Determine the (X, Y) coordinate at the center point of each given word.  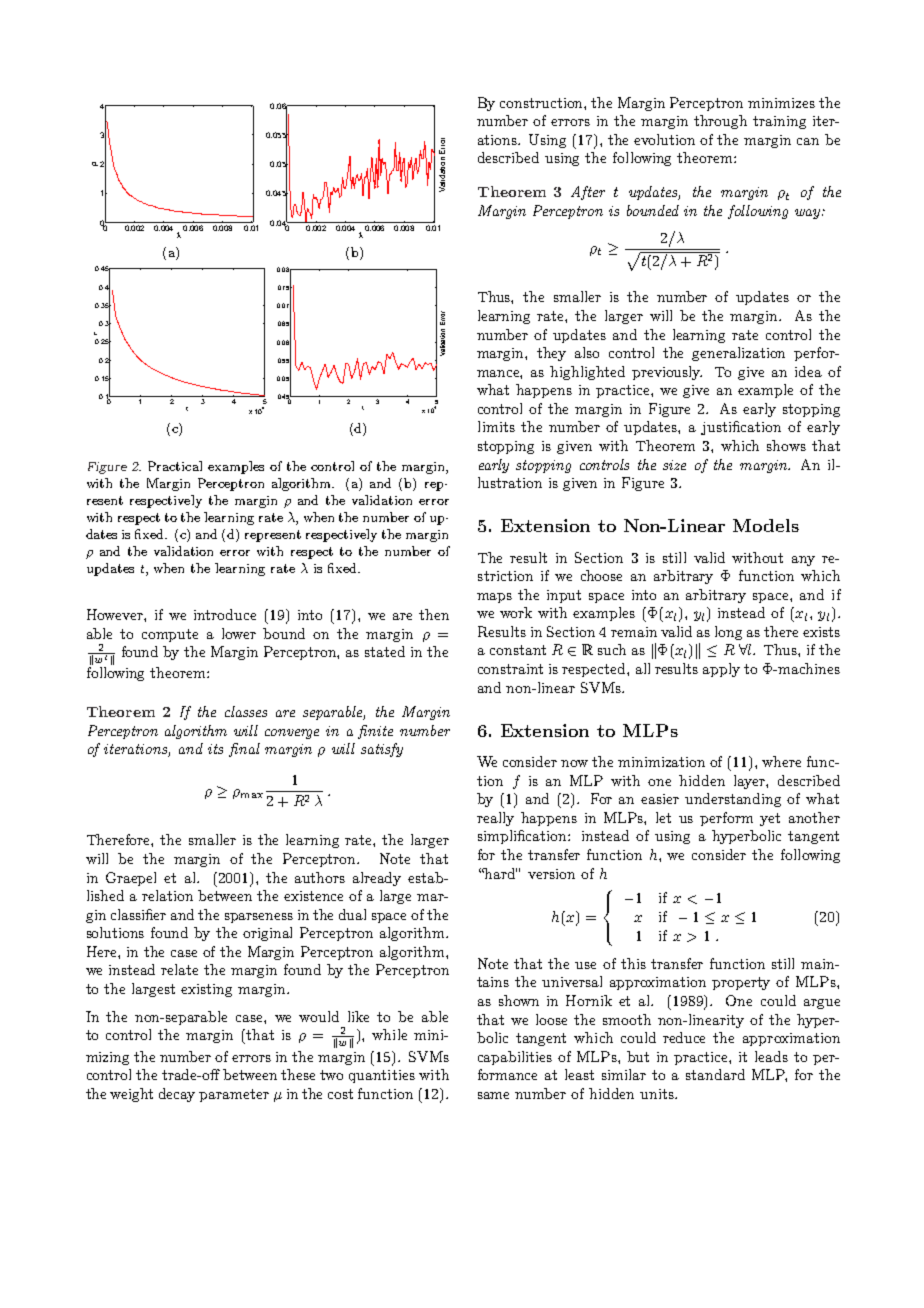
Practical (175, 466)
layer (750, 782)
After (588, 193)
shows (786, 445)
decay (177, 1095)
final (244, 750)
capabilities (515, 1058)
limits (496, 426)
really (495, 819)
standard (715, 1074)
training (779, 122)
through (720, 122)
